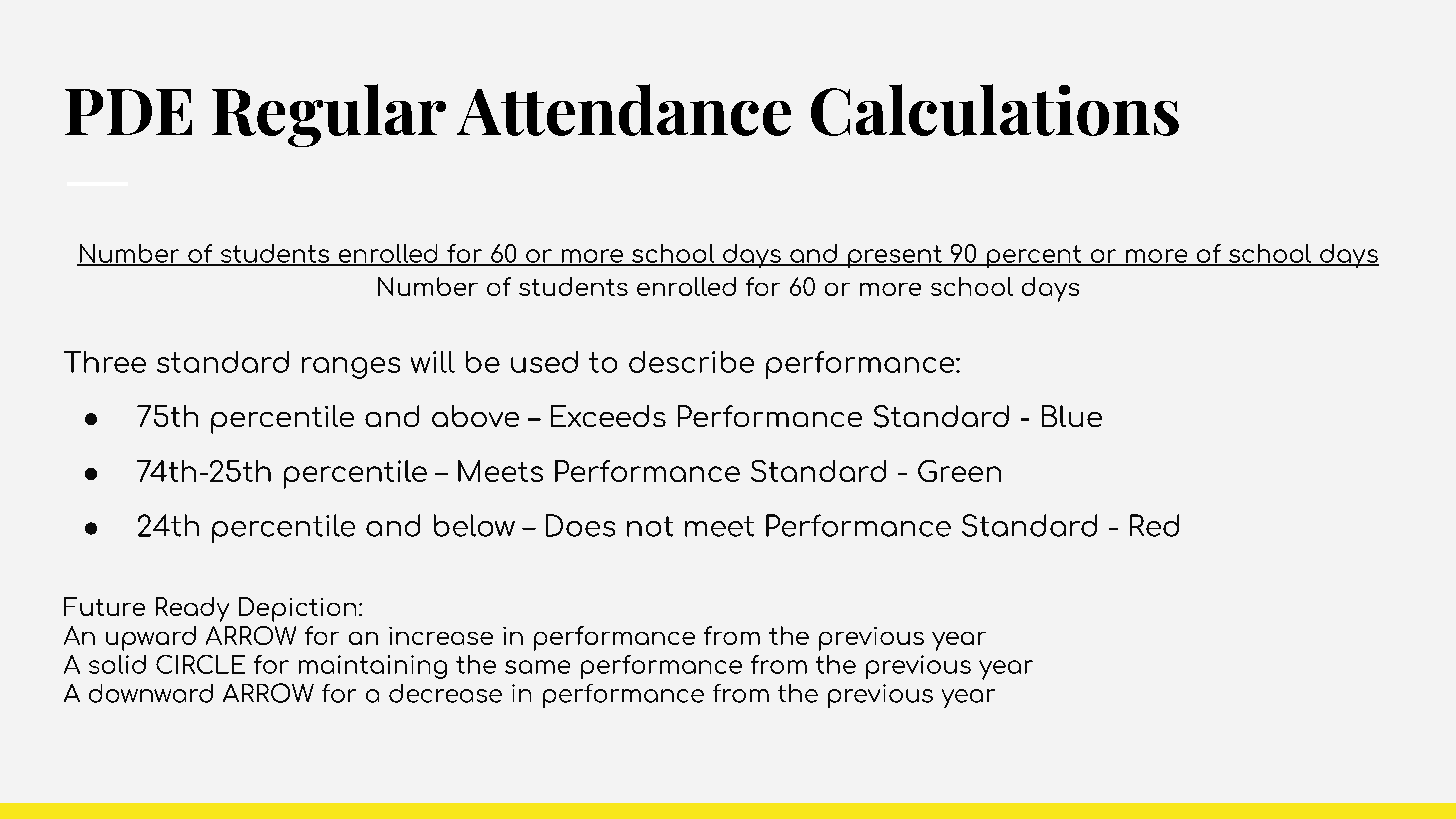  I want to click on above, so click(475, 416).
